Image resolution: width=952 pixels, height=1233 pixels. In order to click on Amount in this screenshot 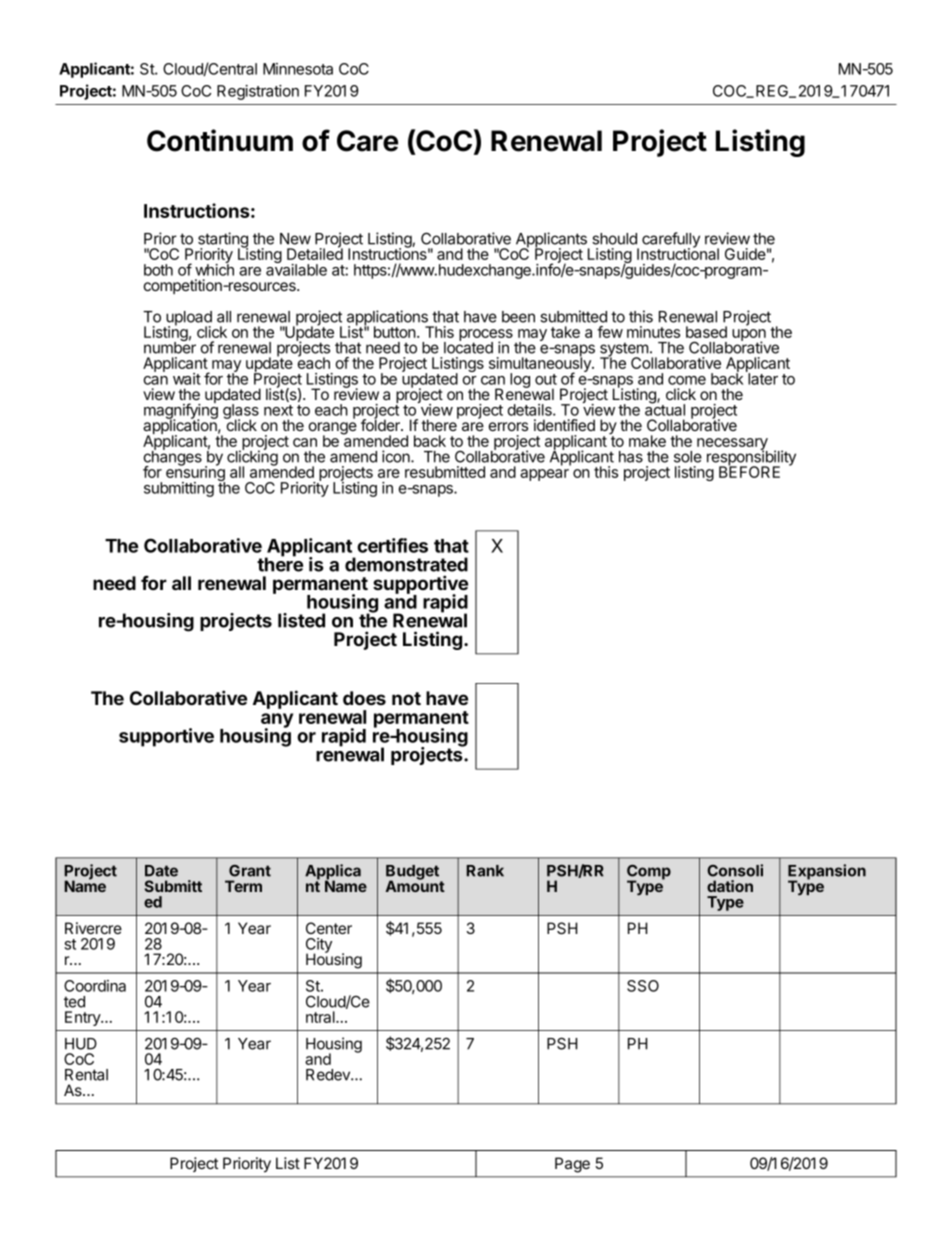, I will do `click(415, 885)`.
